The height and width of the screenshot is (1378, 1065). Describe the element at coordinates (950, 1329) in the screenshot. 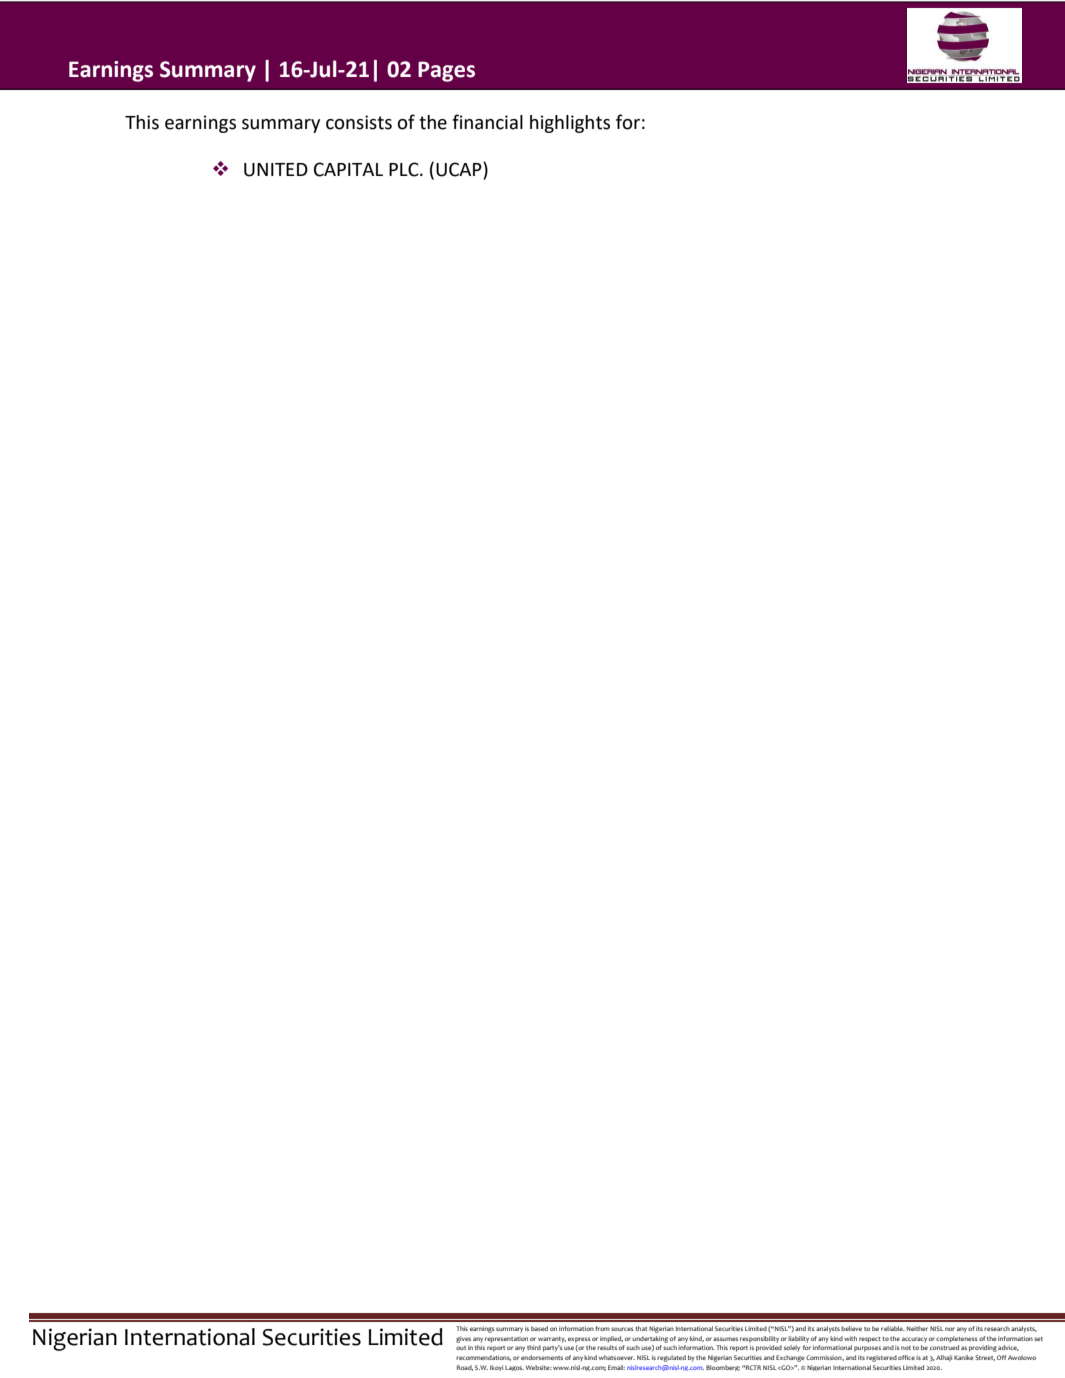

I see `nor` at that location.
